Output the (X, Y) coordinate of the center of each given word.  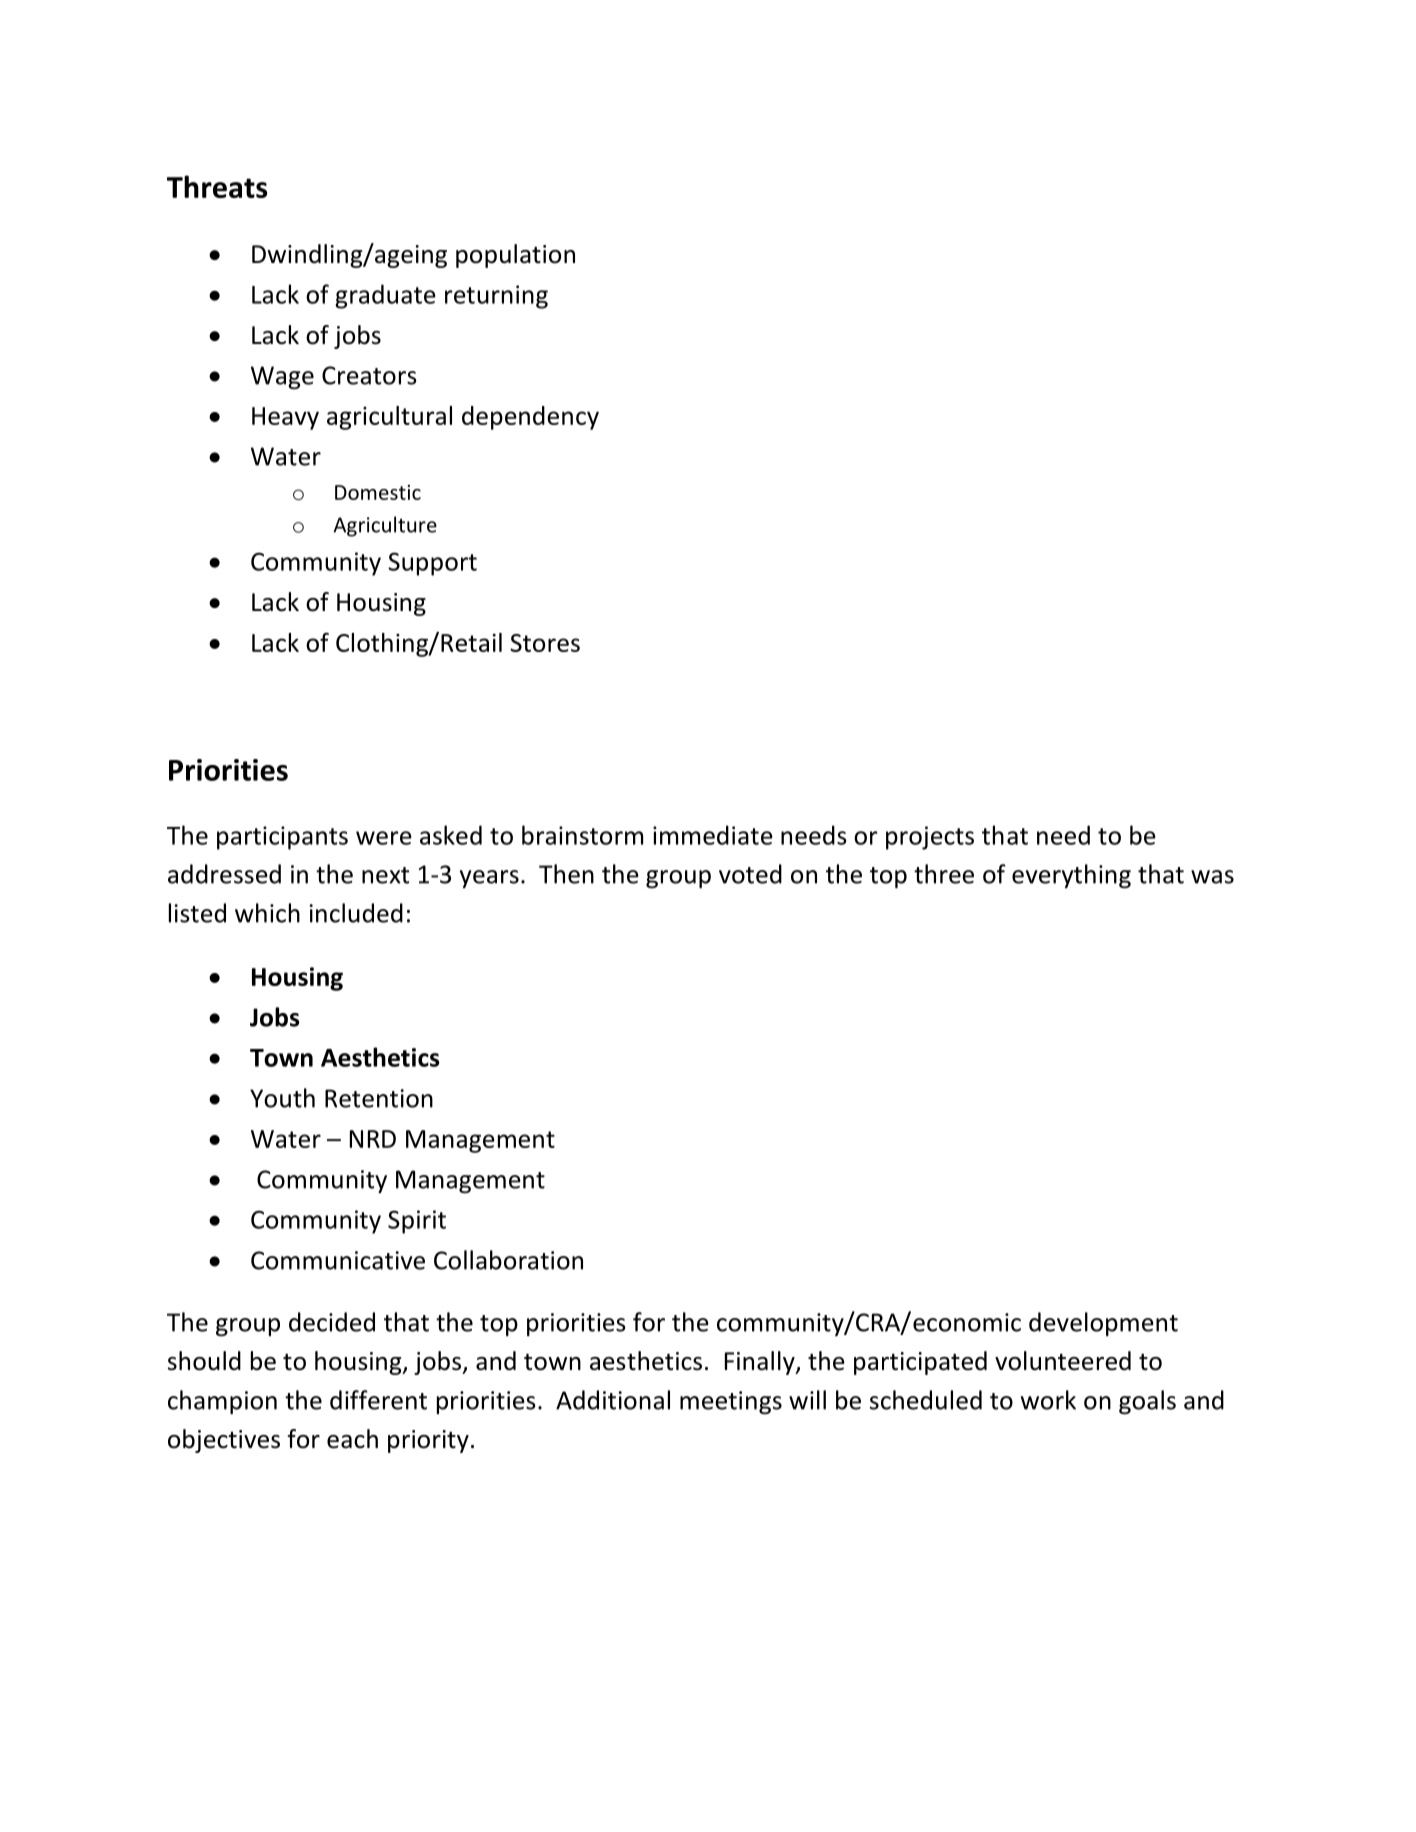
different (378, 1400)
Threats (217, 186)
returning (496, 297)
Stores (545, 643)
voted (750, 874)
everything (1071, 876)
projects (930, 838)
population (515, 256)
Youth (282, 1098)
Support (432, 564)
